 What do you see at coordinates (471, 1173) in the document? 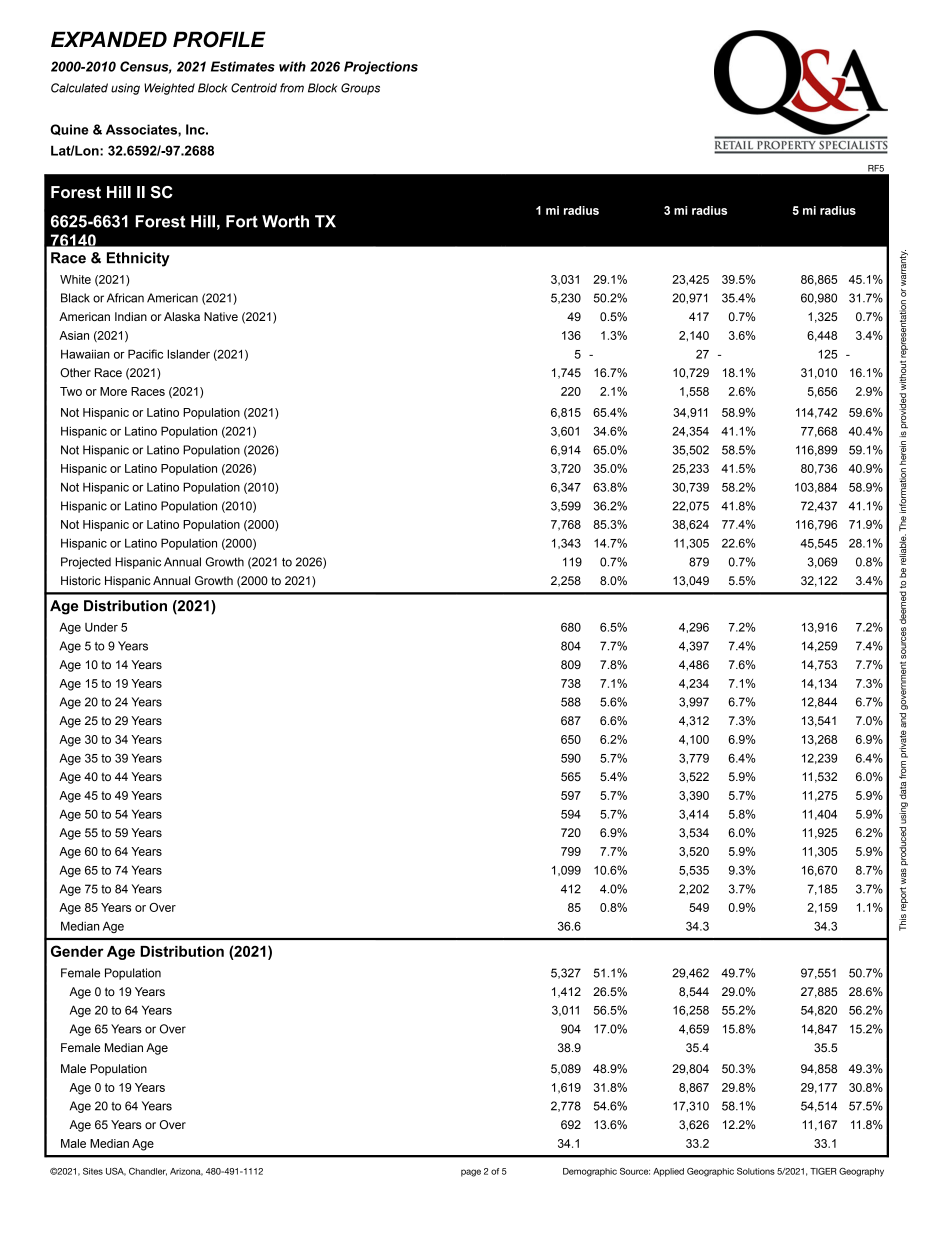
I see `page` at bounding box center [471, 1173].
